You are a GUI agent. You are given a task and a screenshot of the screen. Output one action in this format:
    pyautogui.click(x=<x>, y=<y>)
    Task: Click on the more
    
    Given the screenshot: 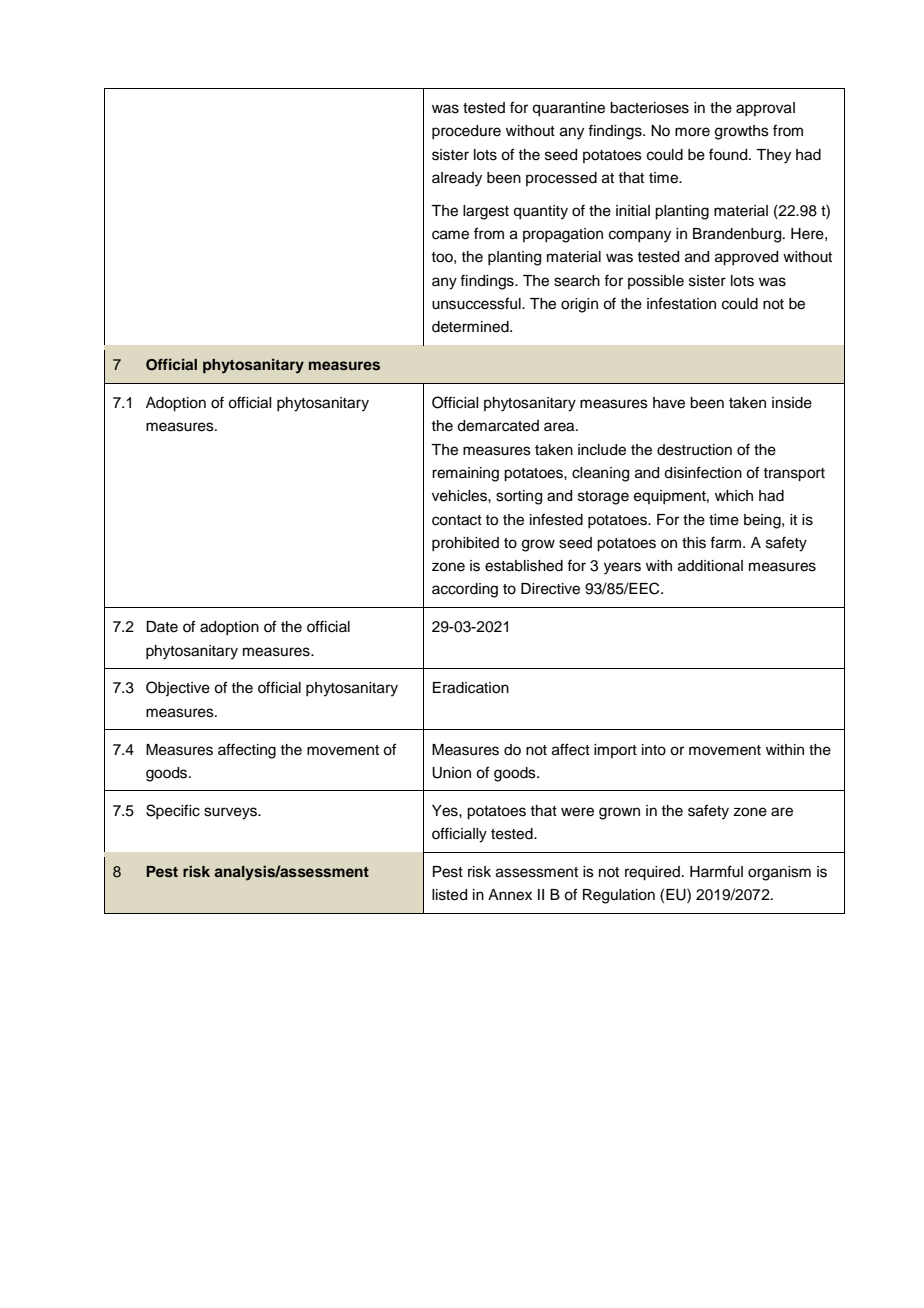 What is the action you would take?
    pyautogui.click(x=692, y=132)
